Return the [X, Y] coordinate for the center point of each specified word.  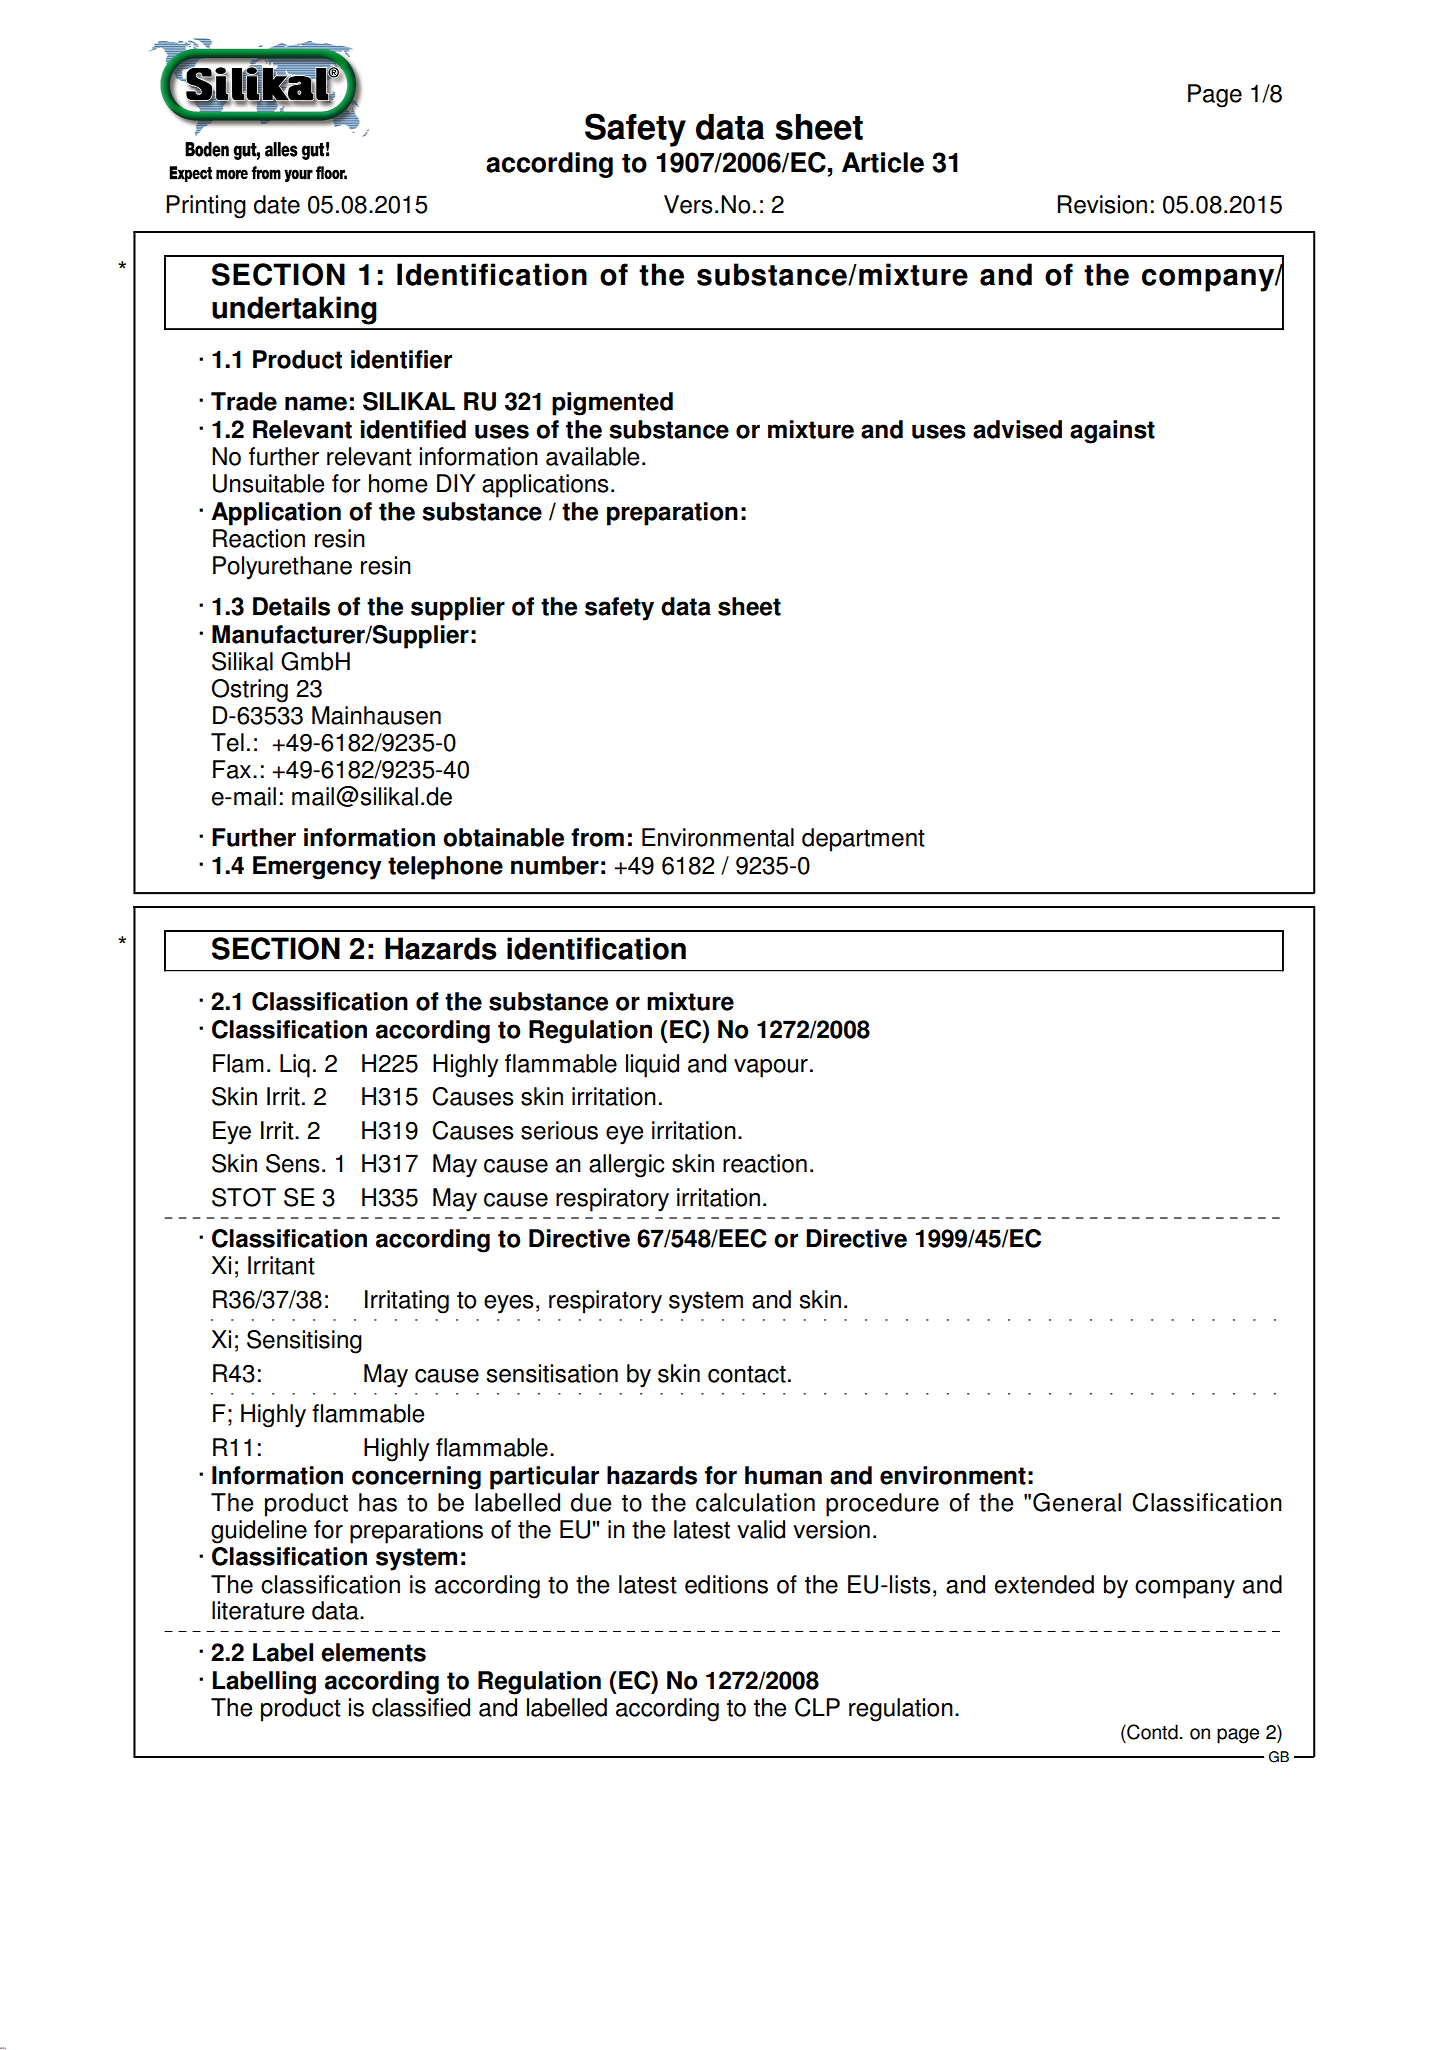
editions [726, 1584]
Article [883, 162]
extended [1044, 1584]
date [277, 204]
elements [373, 1652]
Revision [1102, 204]
